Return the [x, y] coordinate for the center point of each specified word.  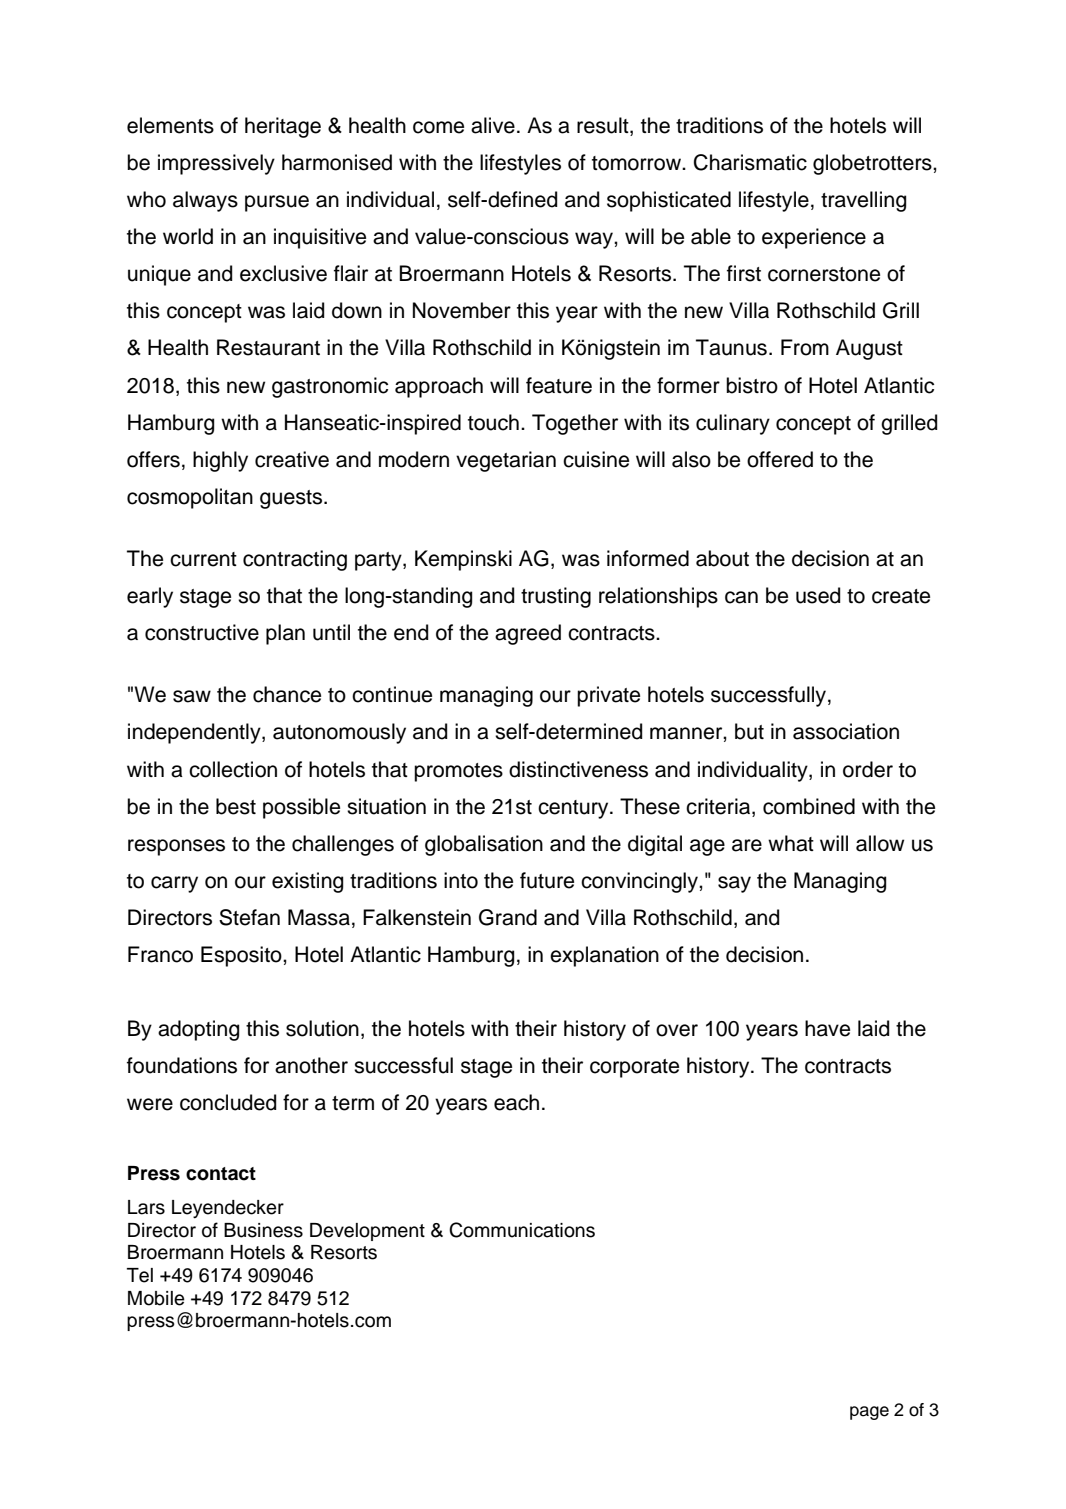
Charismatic [750, 162]
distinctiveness [578, 769]
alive [493, 125]
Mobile [156, 1298]
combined [809, 806]
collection [233, 769]
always [205, 201]
